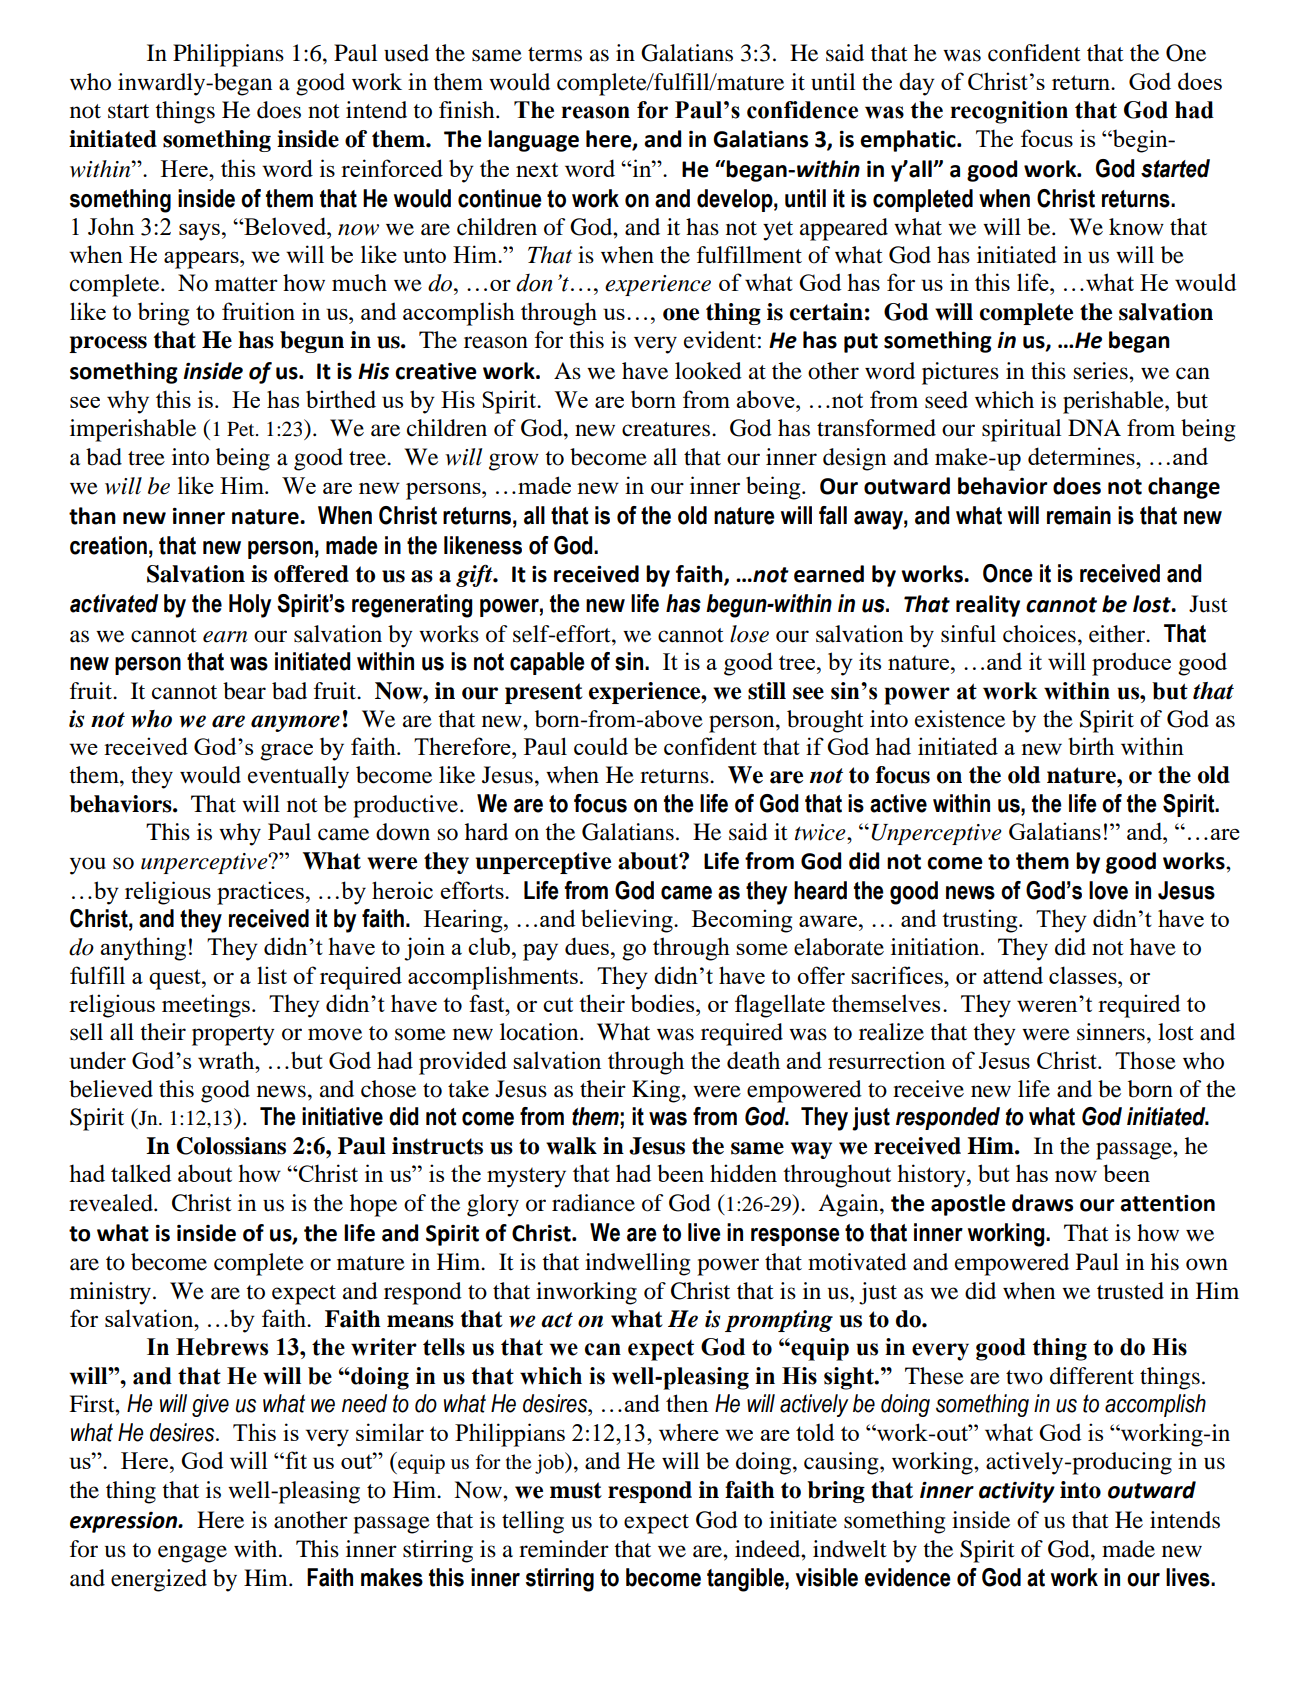  What do you see at coordinates (1084, 975) in the page?
I see `classes` at bounding box center [1084, 975].
